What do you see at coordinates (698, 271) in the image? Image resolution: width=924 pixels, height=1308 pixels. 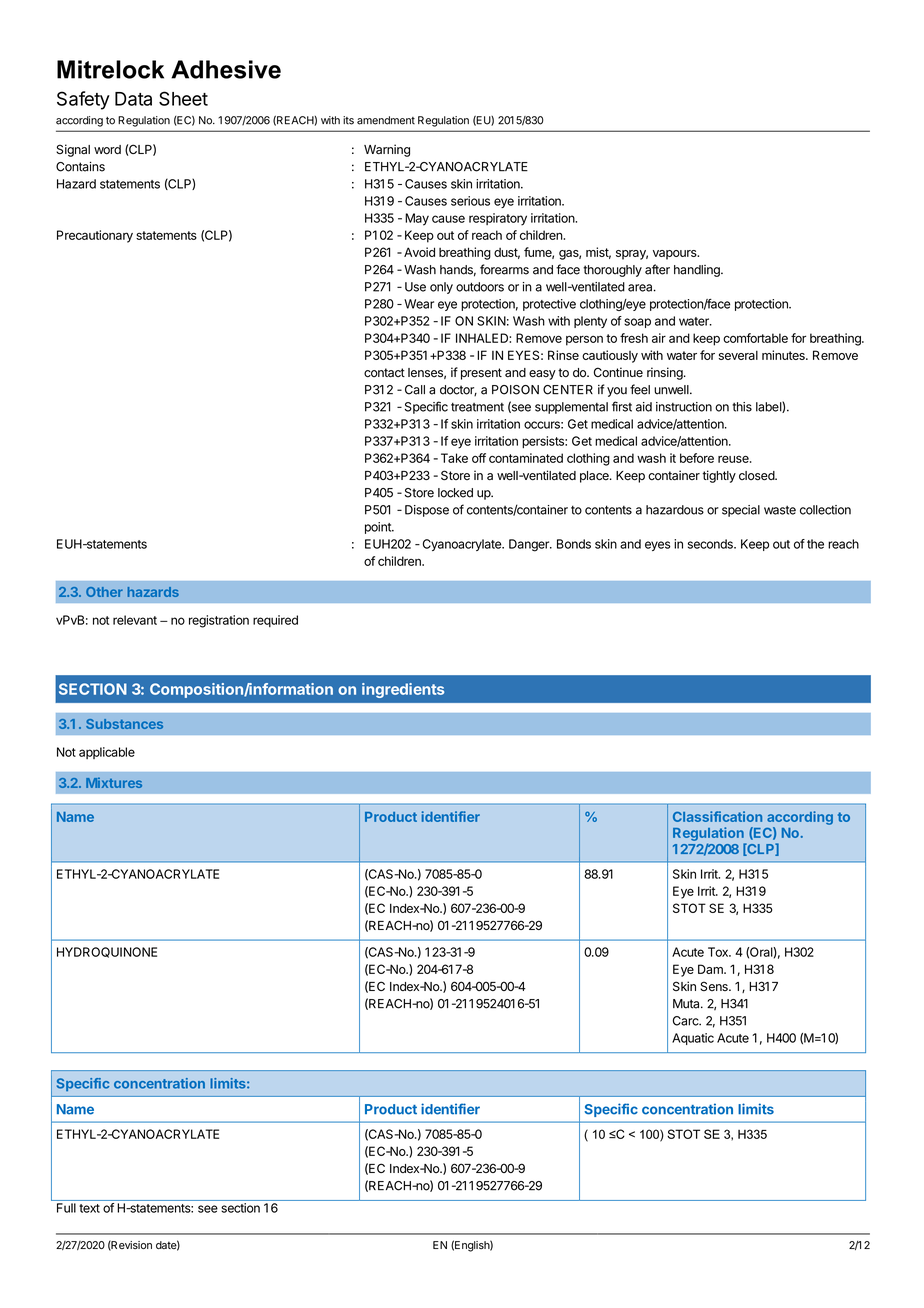 I see `handling` at bounding box center [698, 271].
